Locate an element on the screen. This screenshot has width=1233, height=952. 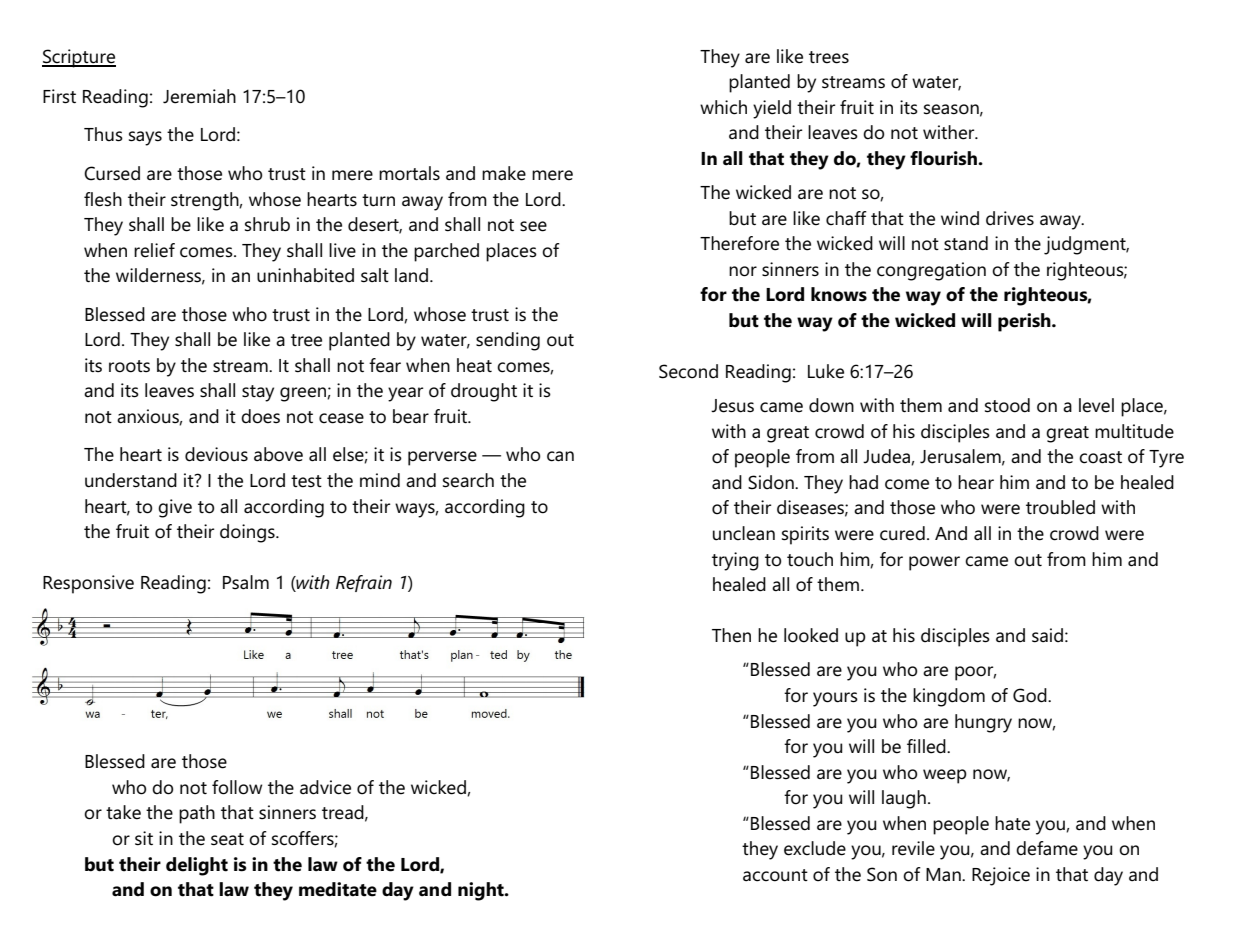
flourish is located at coordinates (944, 158).
